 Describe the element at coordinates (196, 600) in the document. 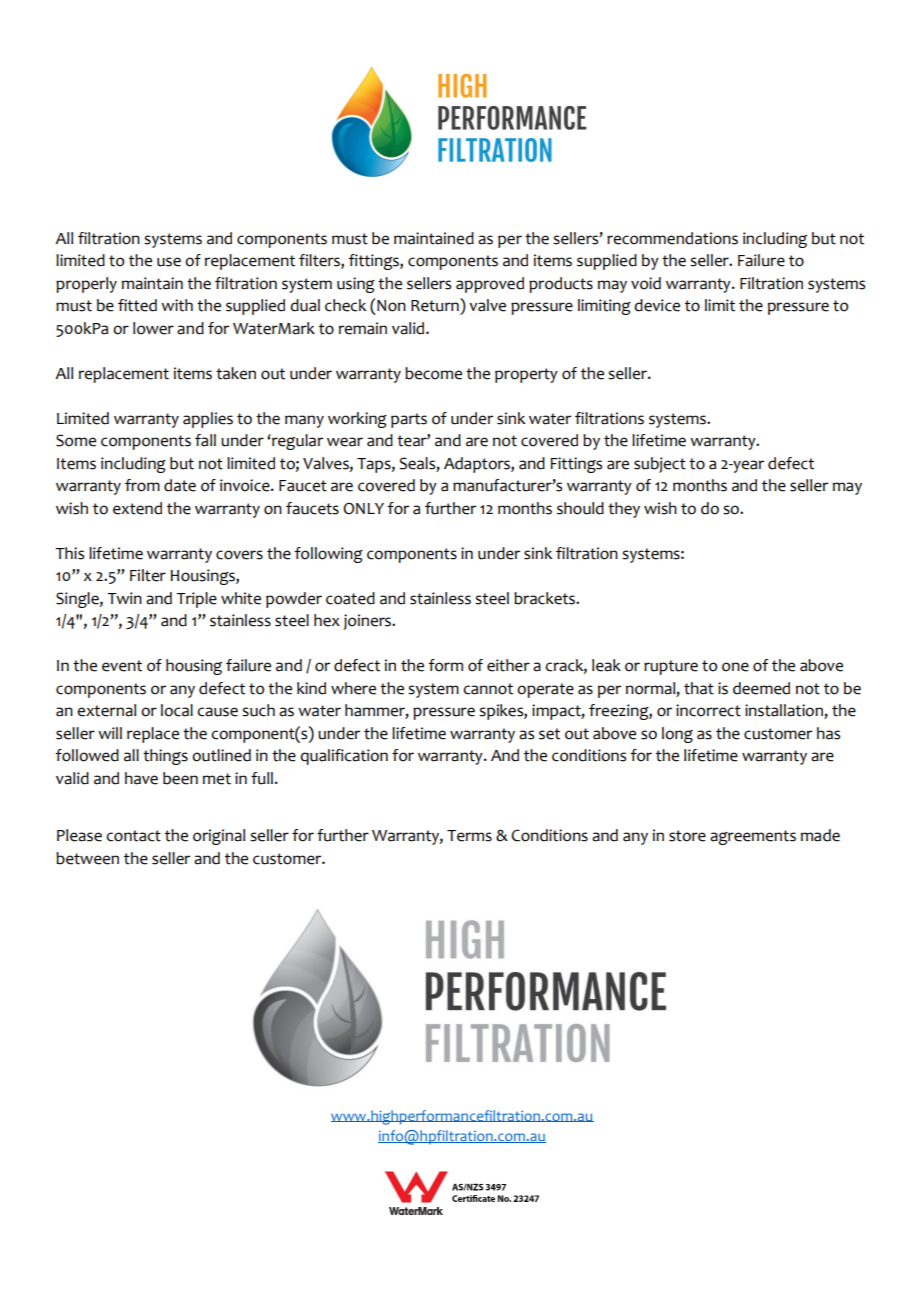

I see `Triple` at that location.
